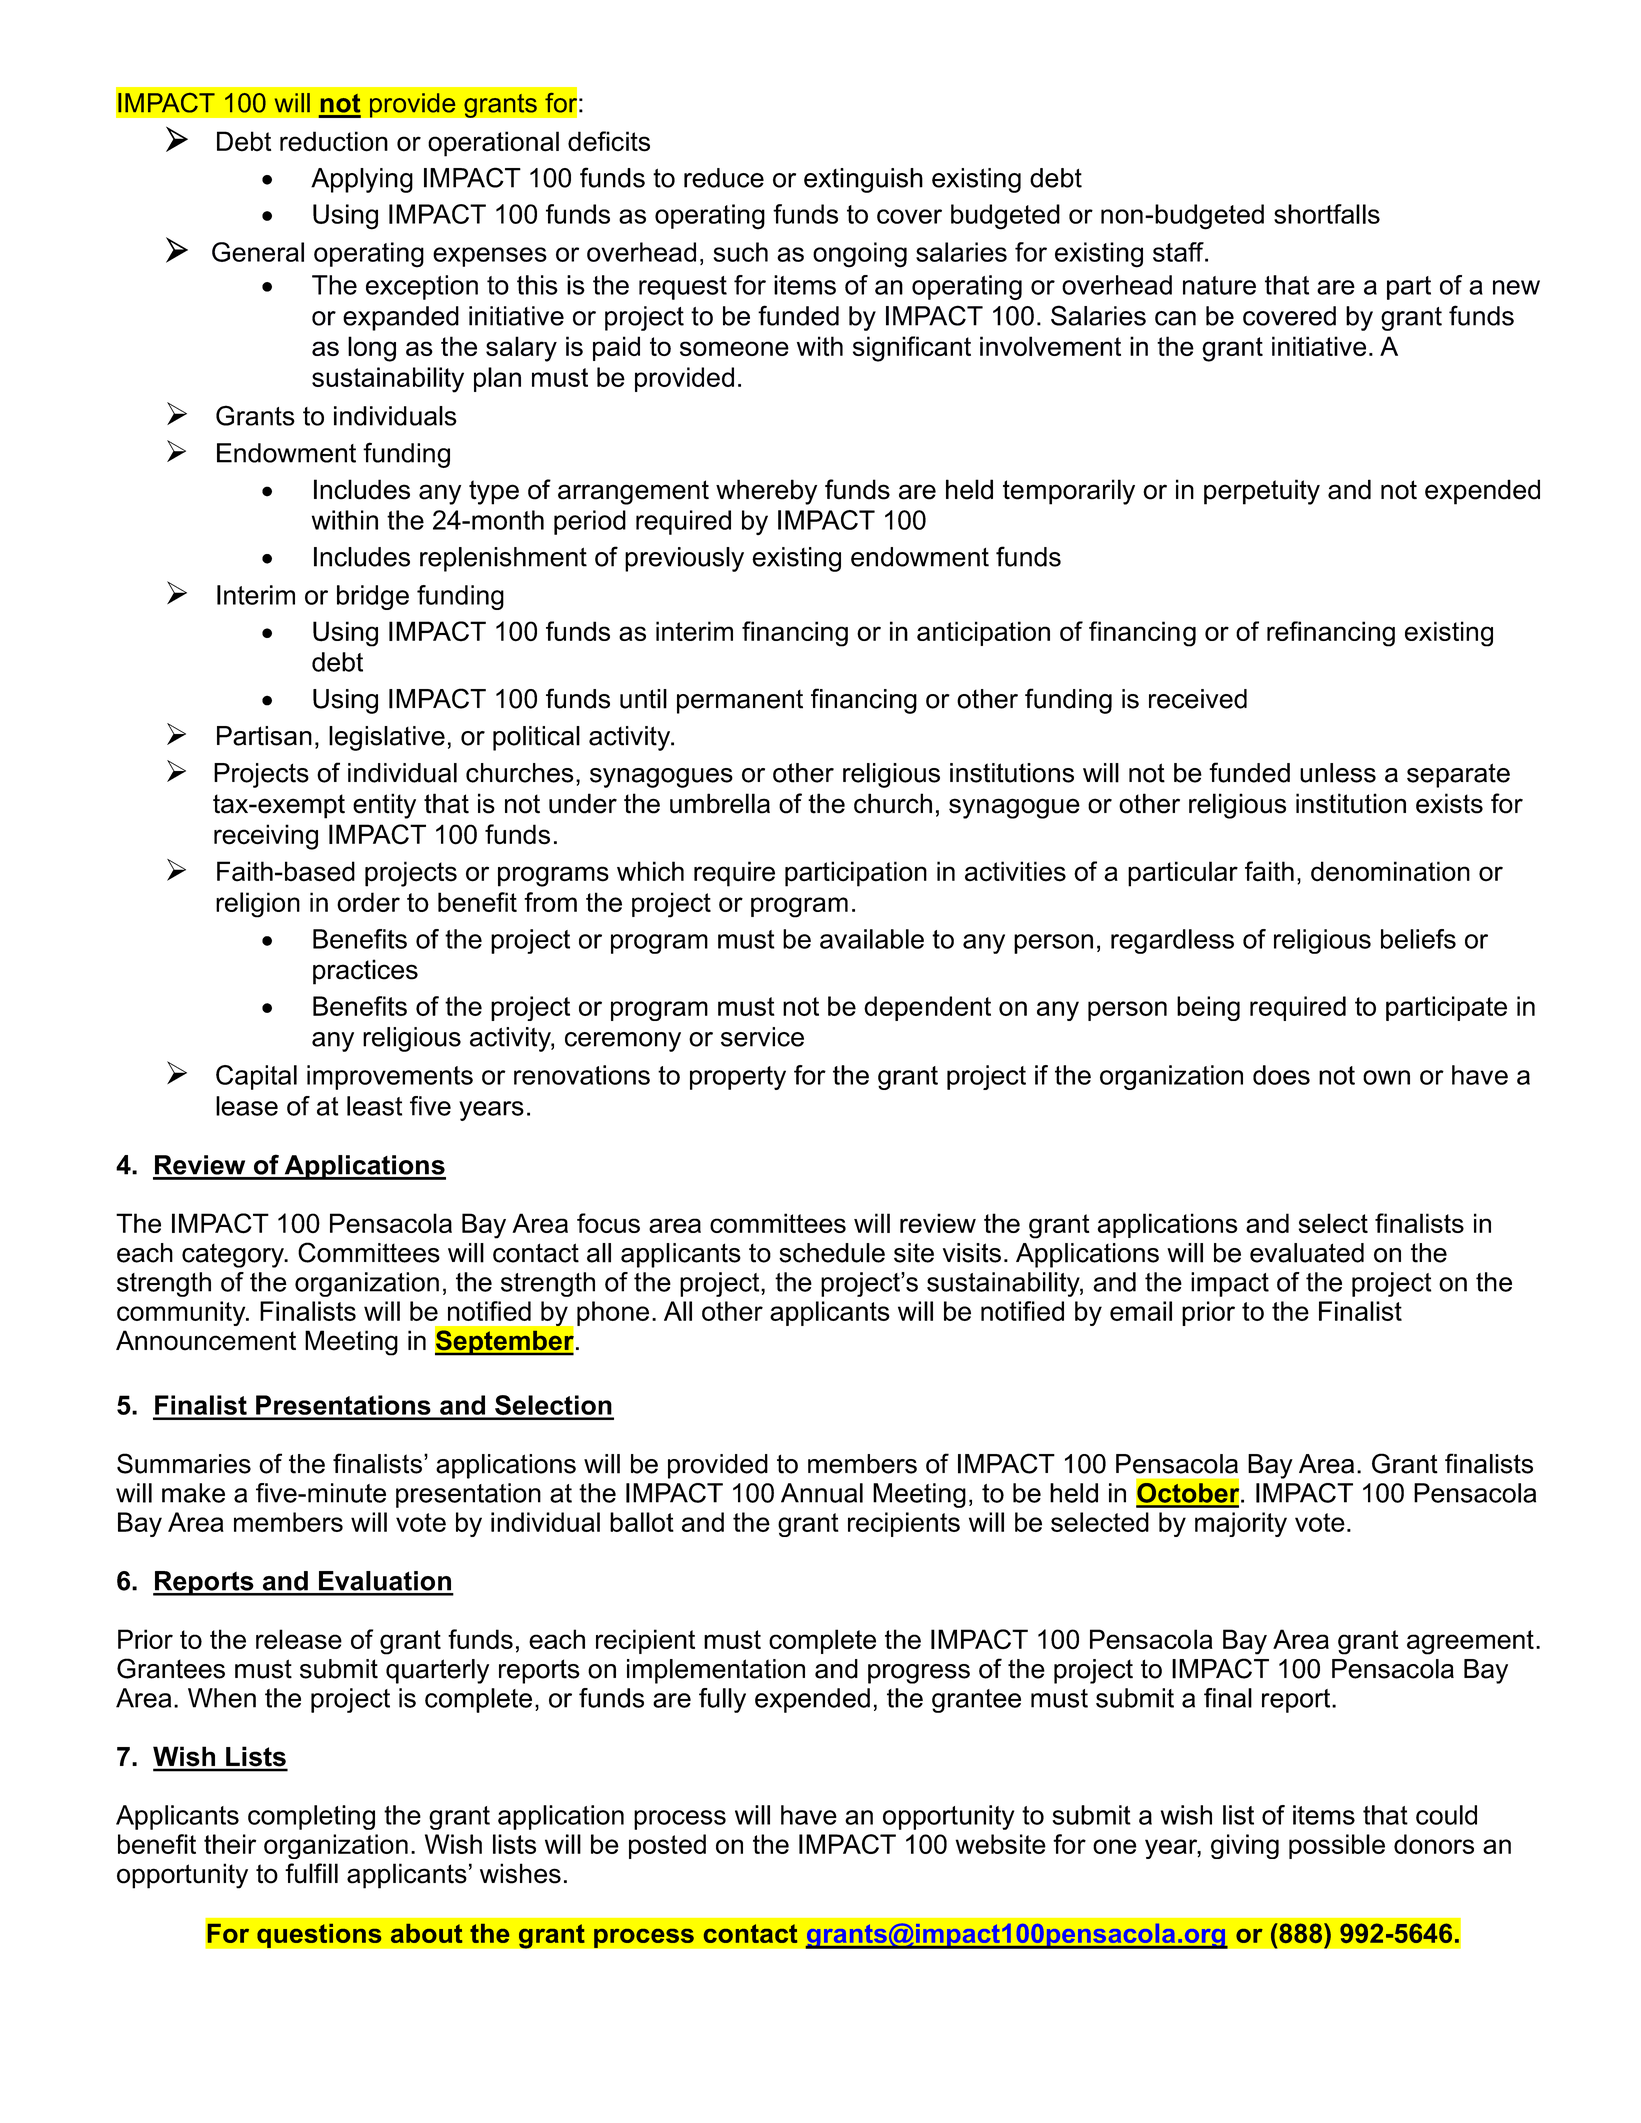  Describe the element at coordinates (762, 1037) in the page. I see `service` at that location.
